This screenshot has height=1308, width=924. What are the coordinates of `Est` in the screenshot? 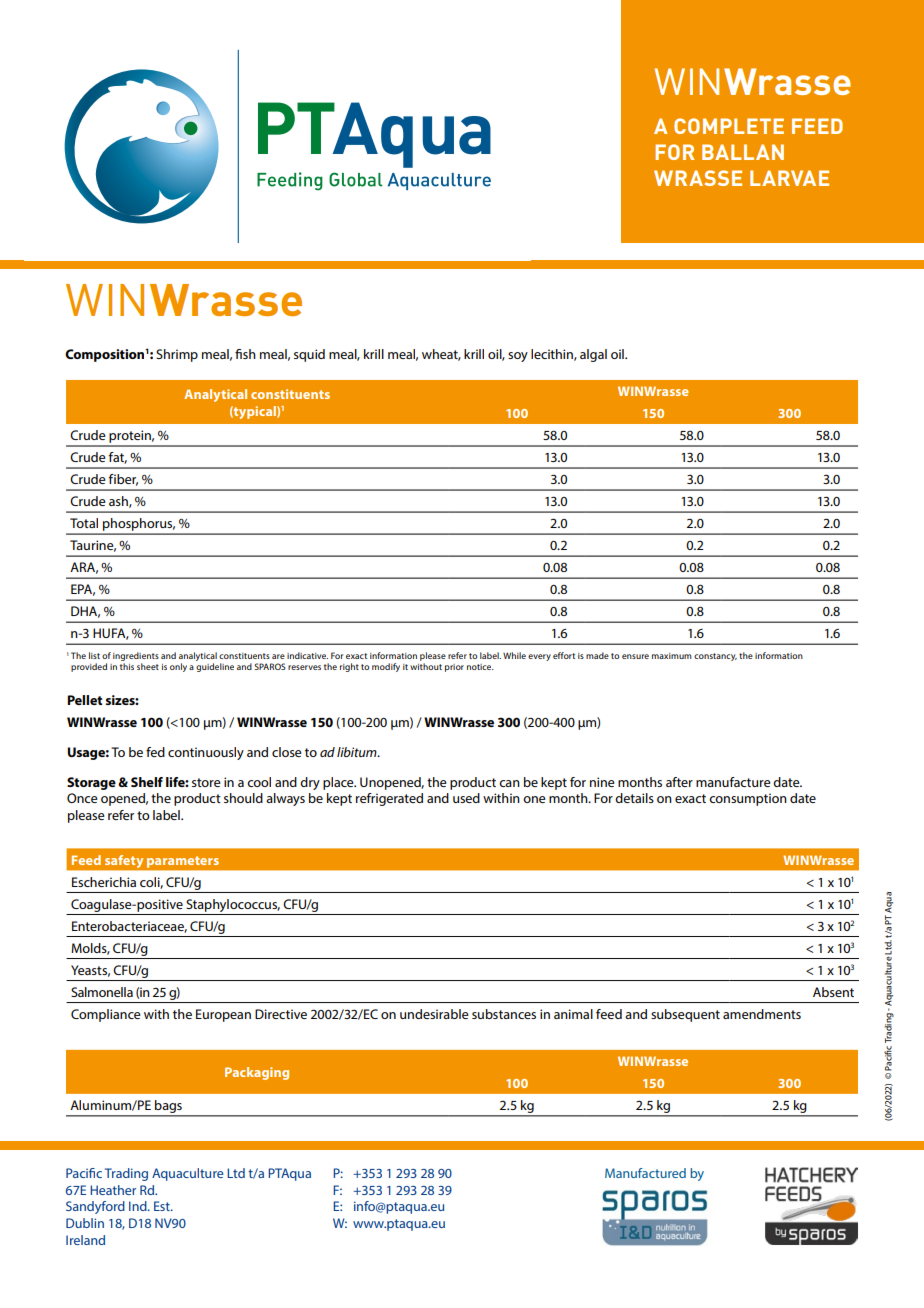 It's located at (163, 1206).
